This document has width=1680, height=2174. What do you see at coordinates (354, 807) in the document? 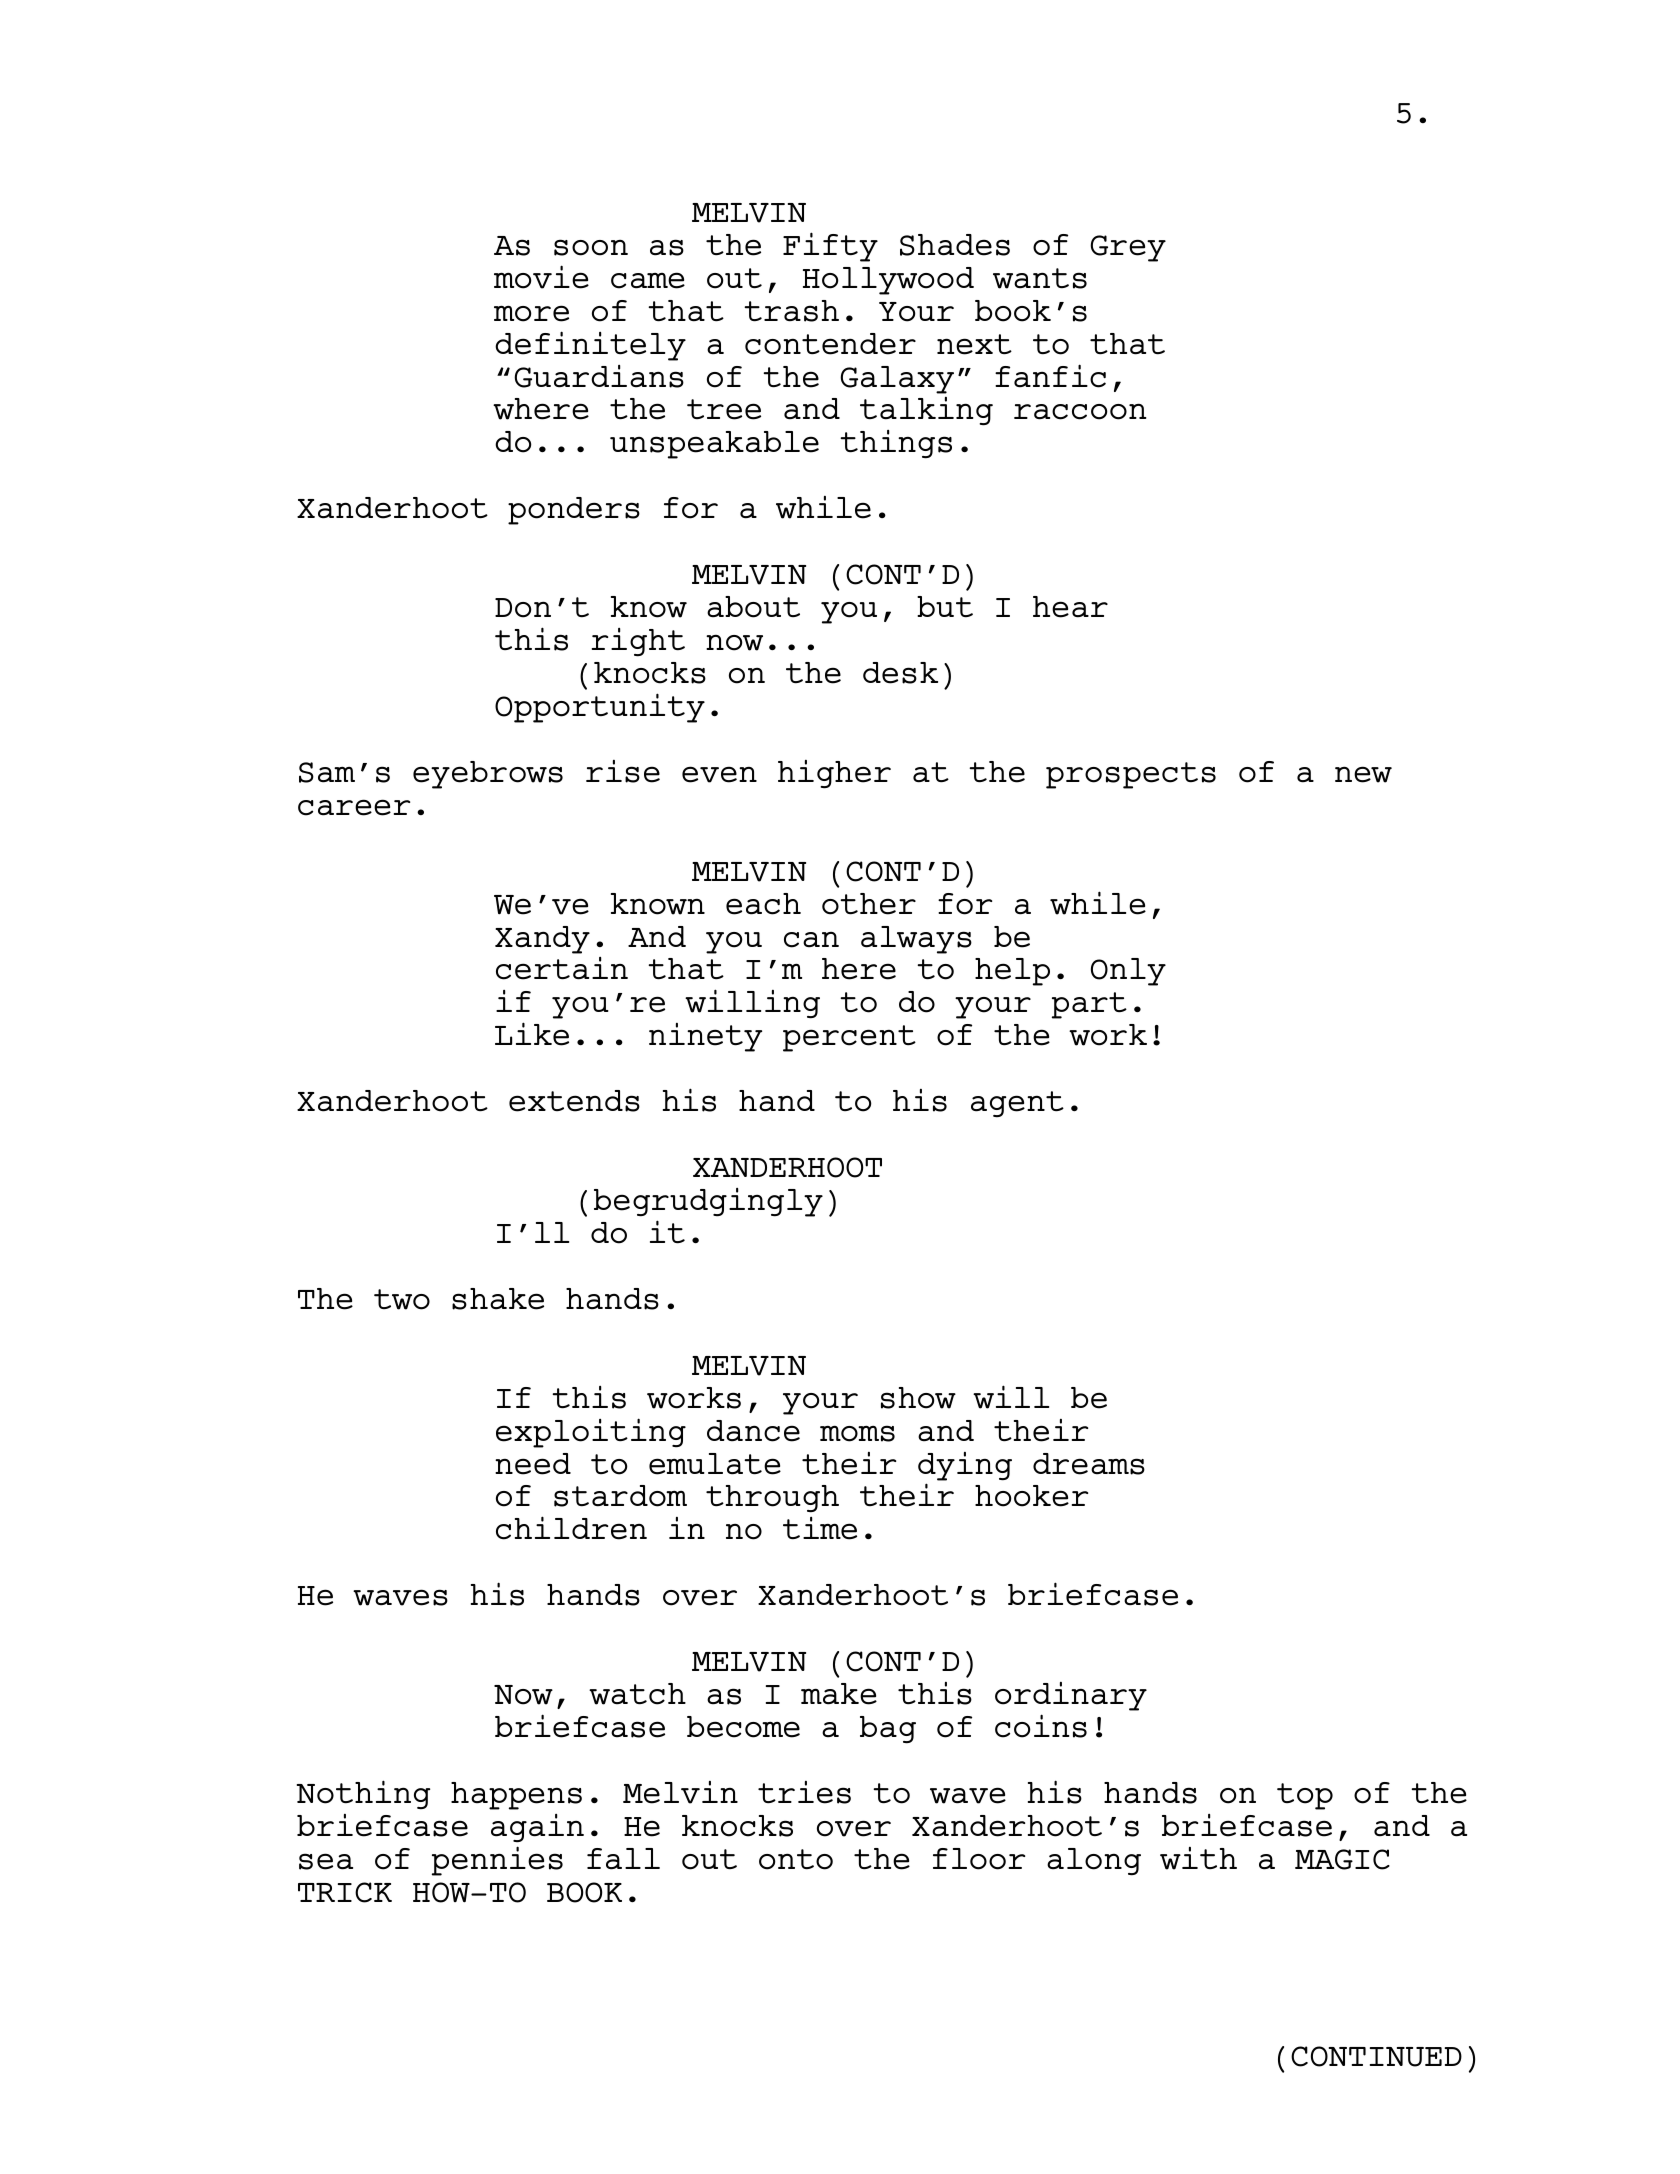
I see `career` at bounding box center [354, 807].
